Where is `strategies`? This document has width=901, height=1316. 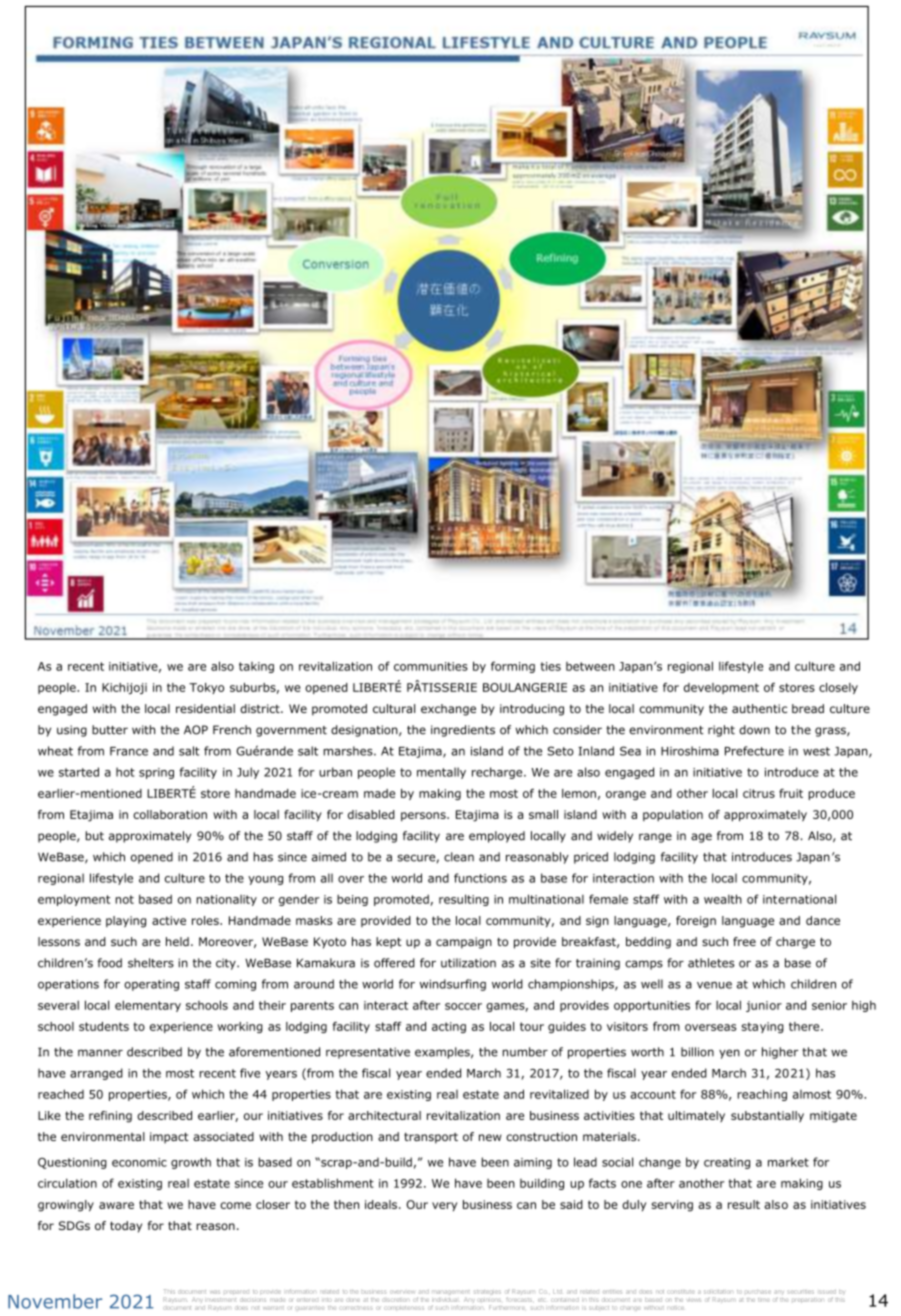 strategies is located at coordinates (487, 1292).
